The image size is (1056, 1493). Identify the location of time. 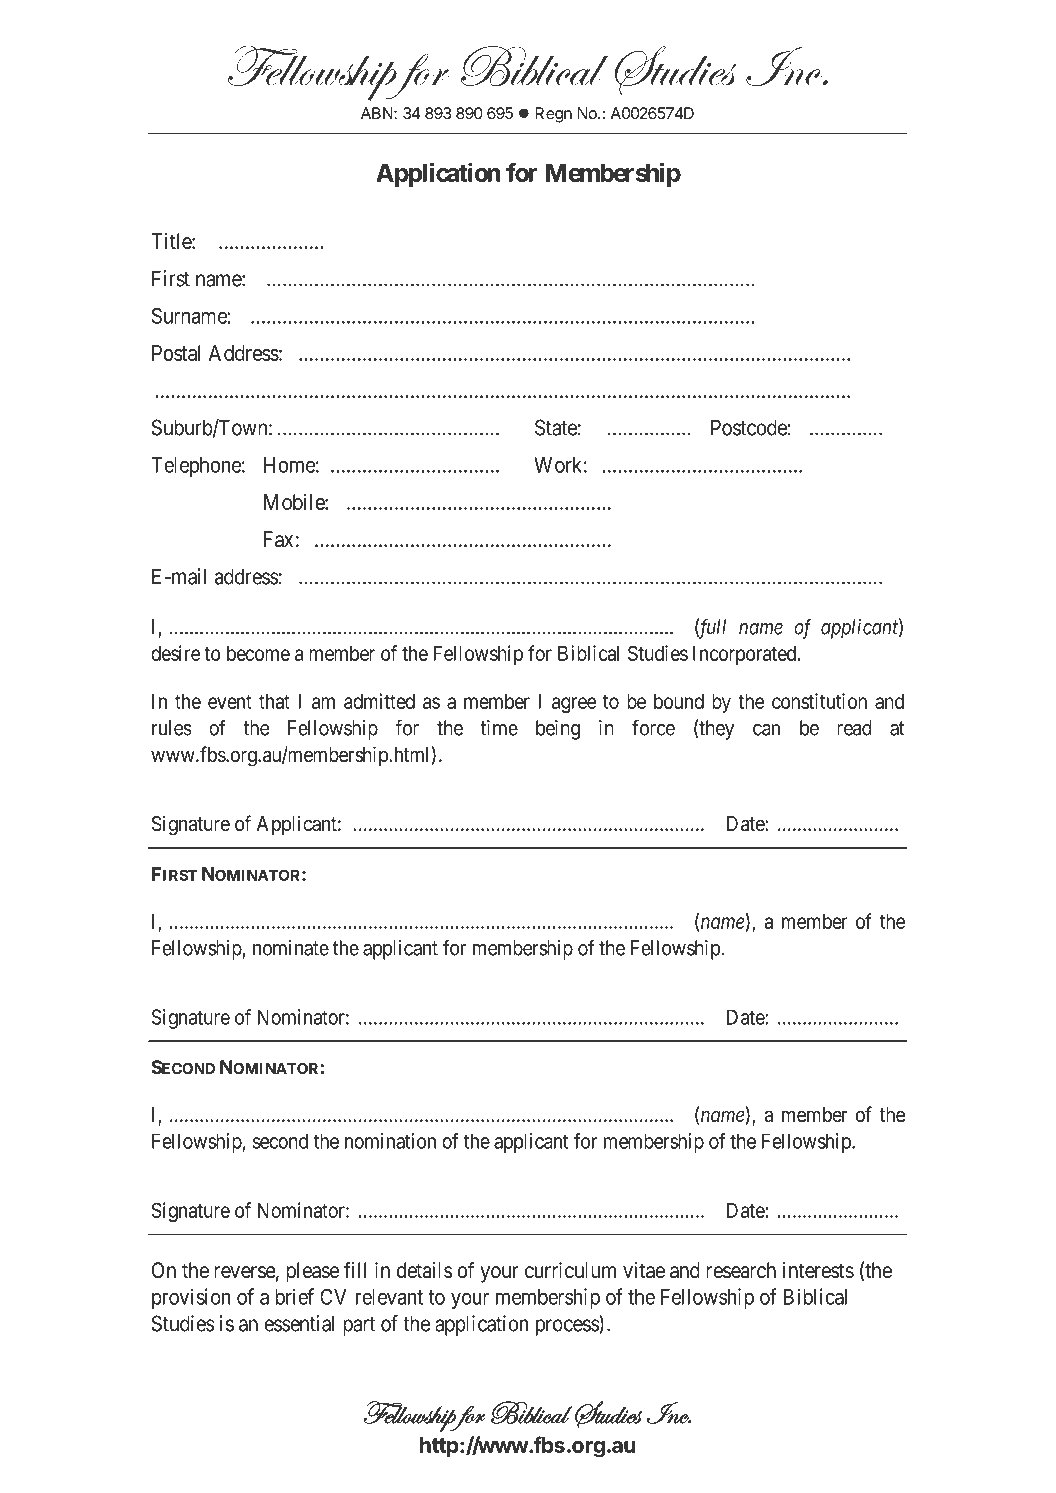
(499, 728).
